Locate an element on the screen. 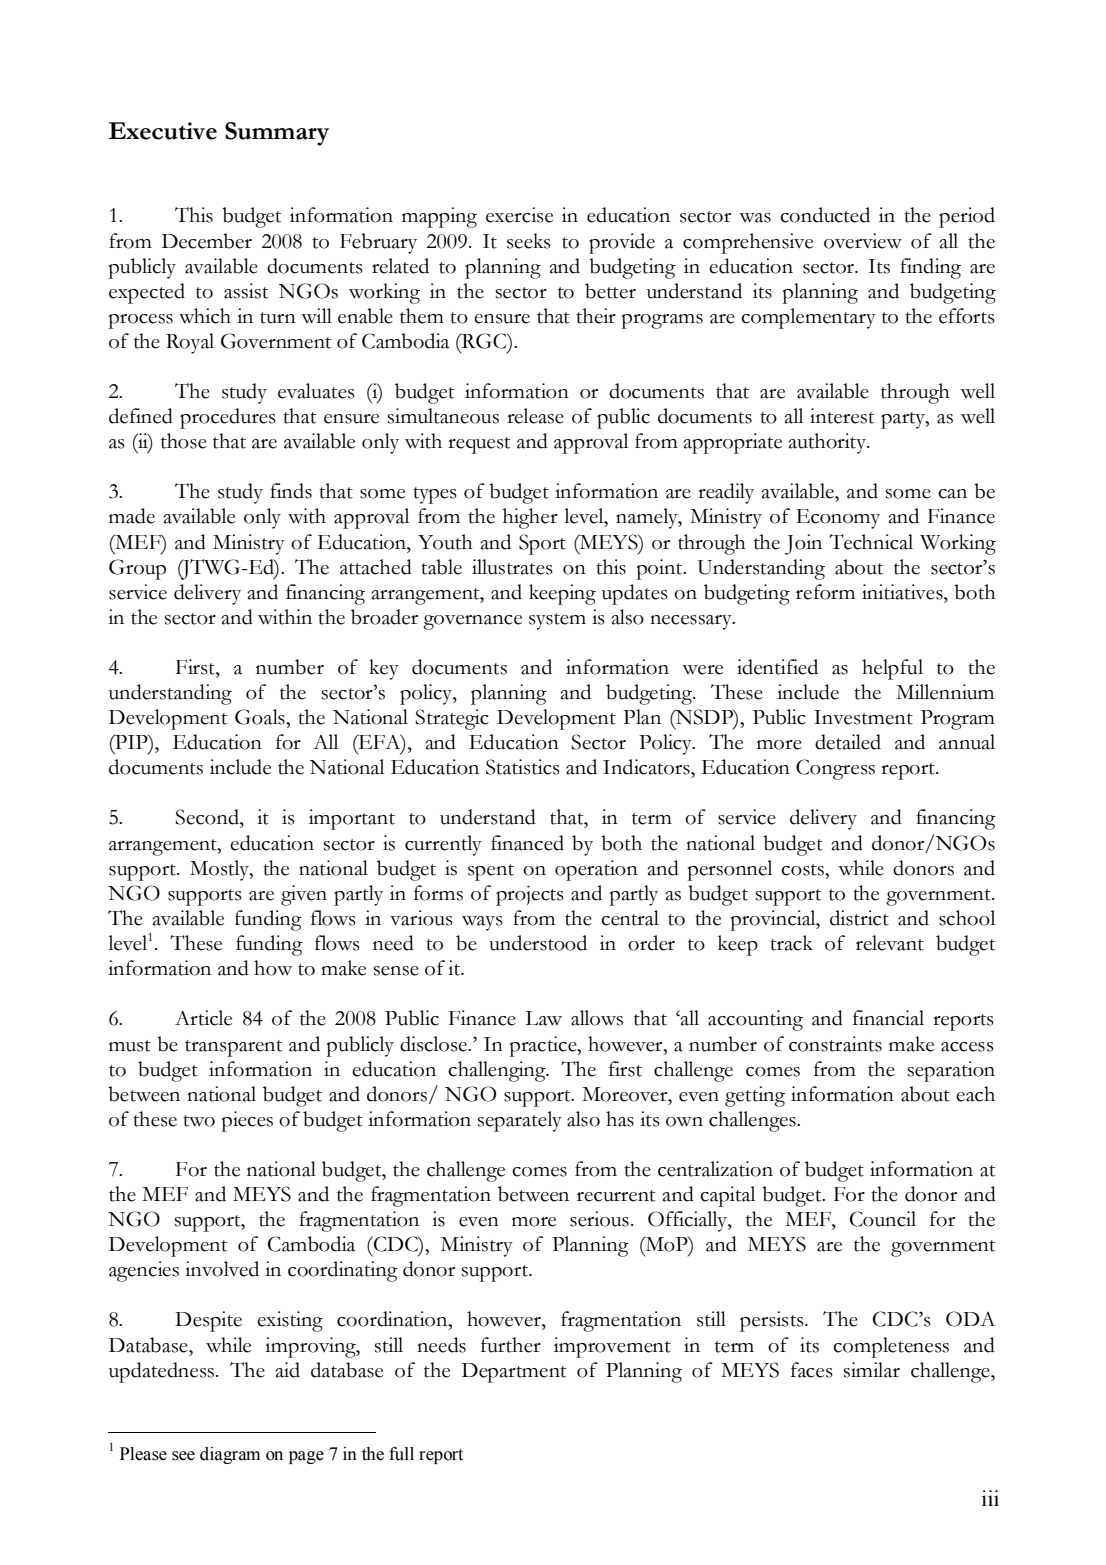 This screenshot has width=1106, height=1565. Department is located at coordinates (514, 1373).
